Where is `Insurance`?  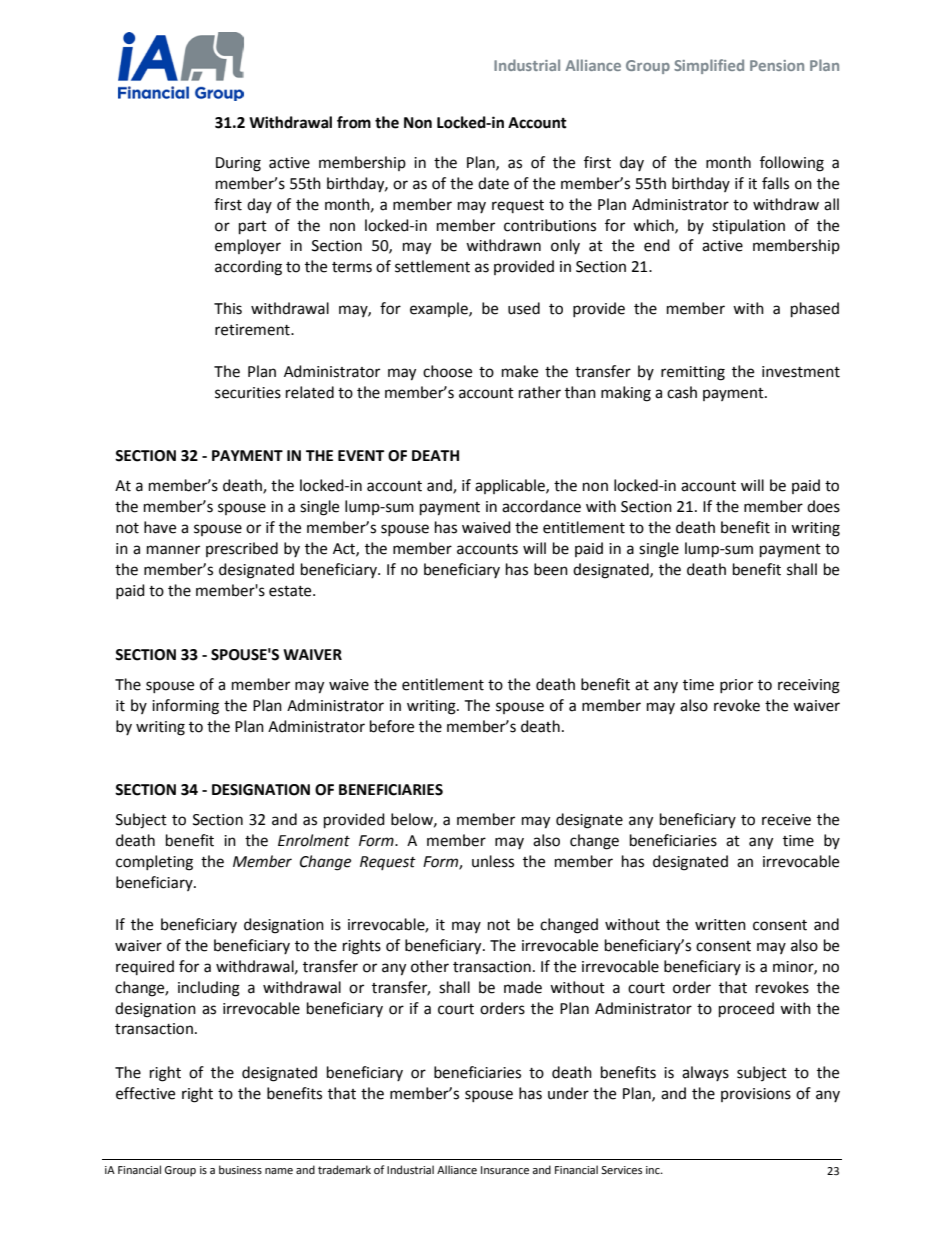
Insurance is located at coordinates (505, 1170).
